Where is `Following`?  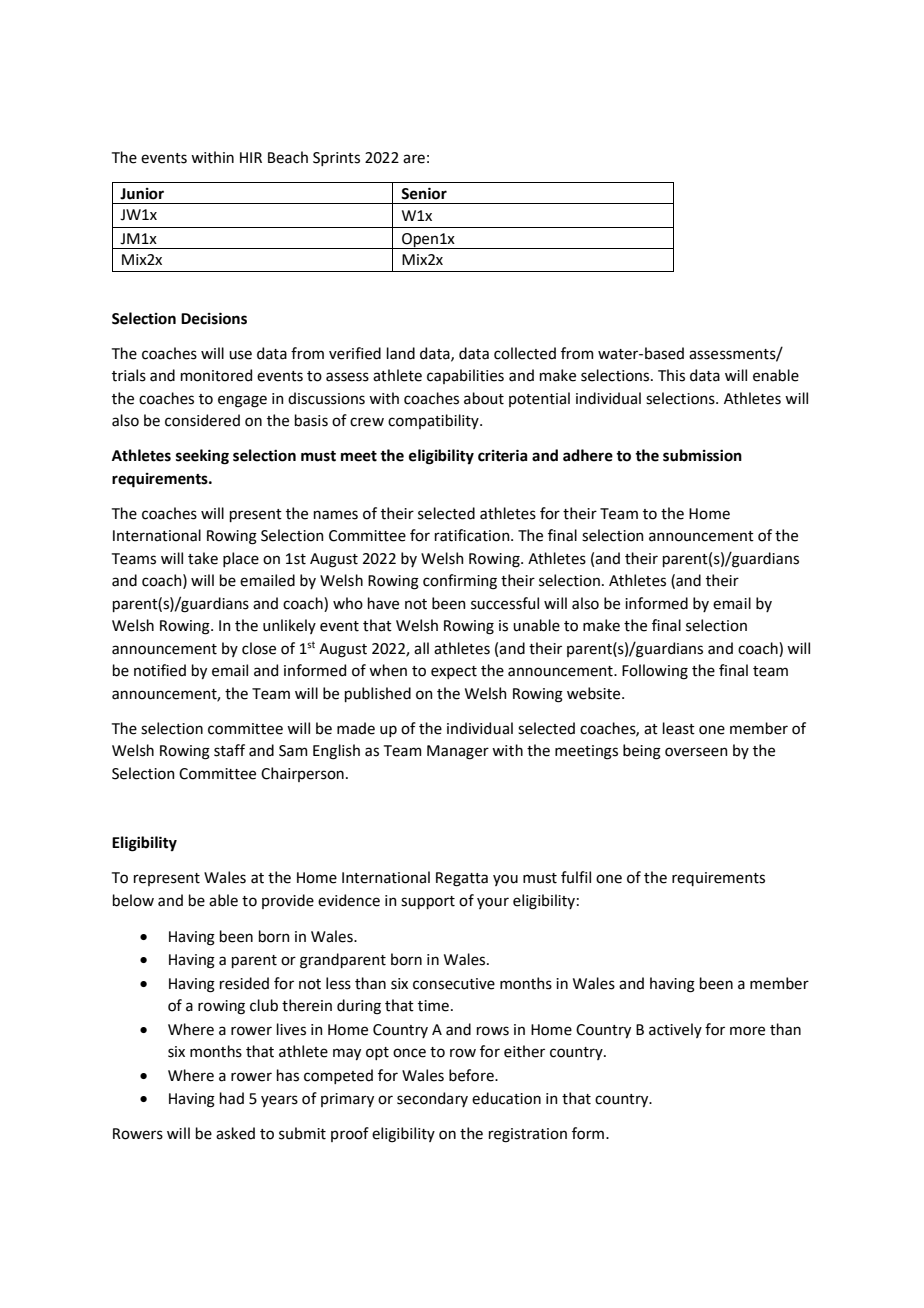 Following is located at coordinates (655, 672).
